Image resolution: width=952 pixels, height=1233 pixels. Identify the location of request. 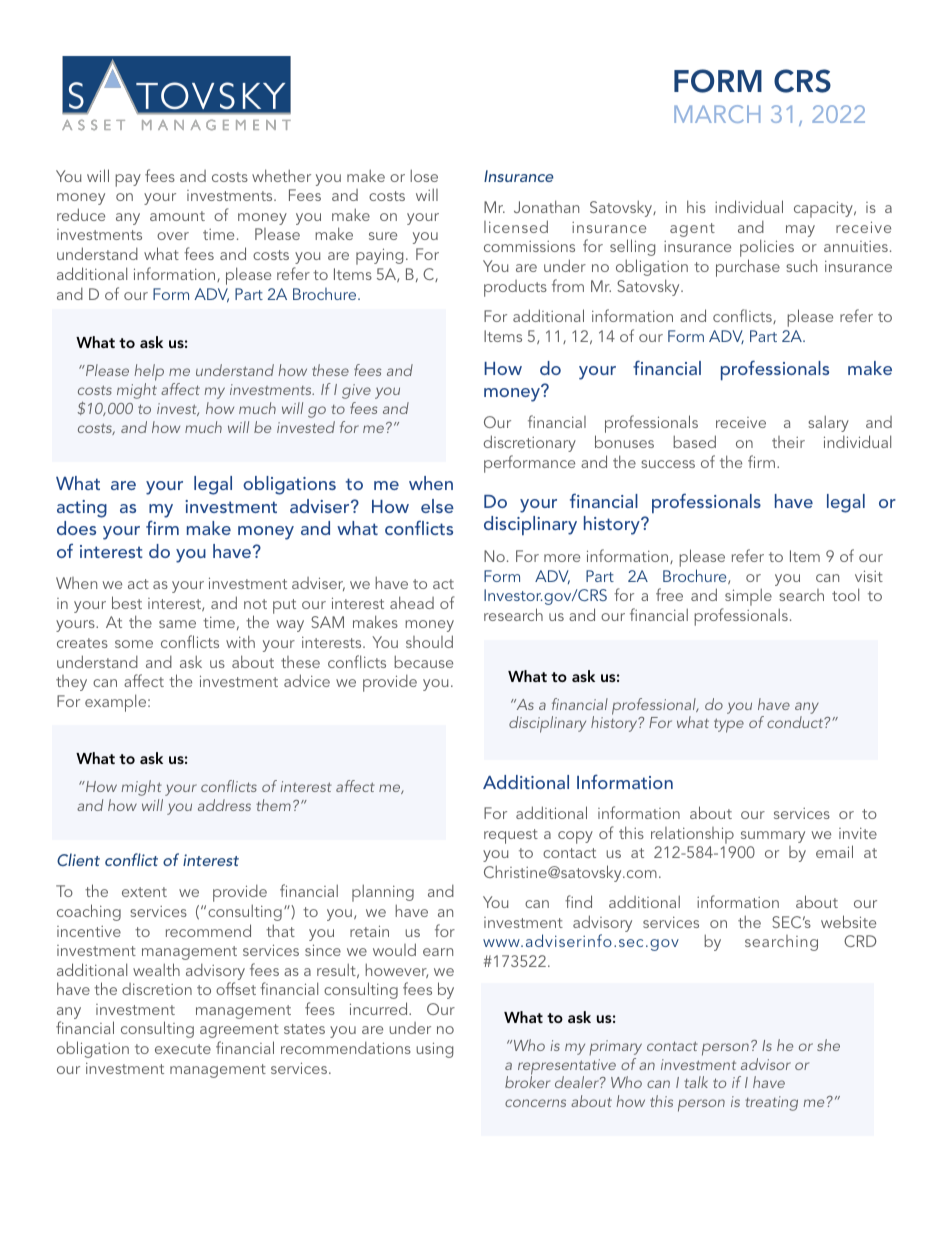
(511, 836).
